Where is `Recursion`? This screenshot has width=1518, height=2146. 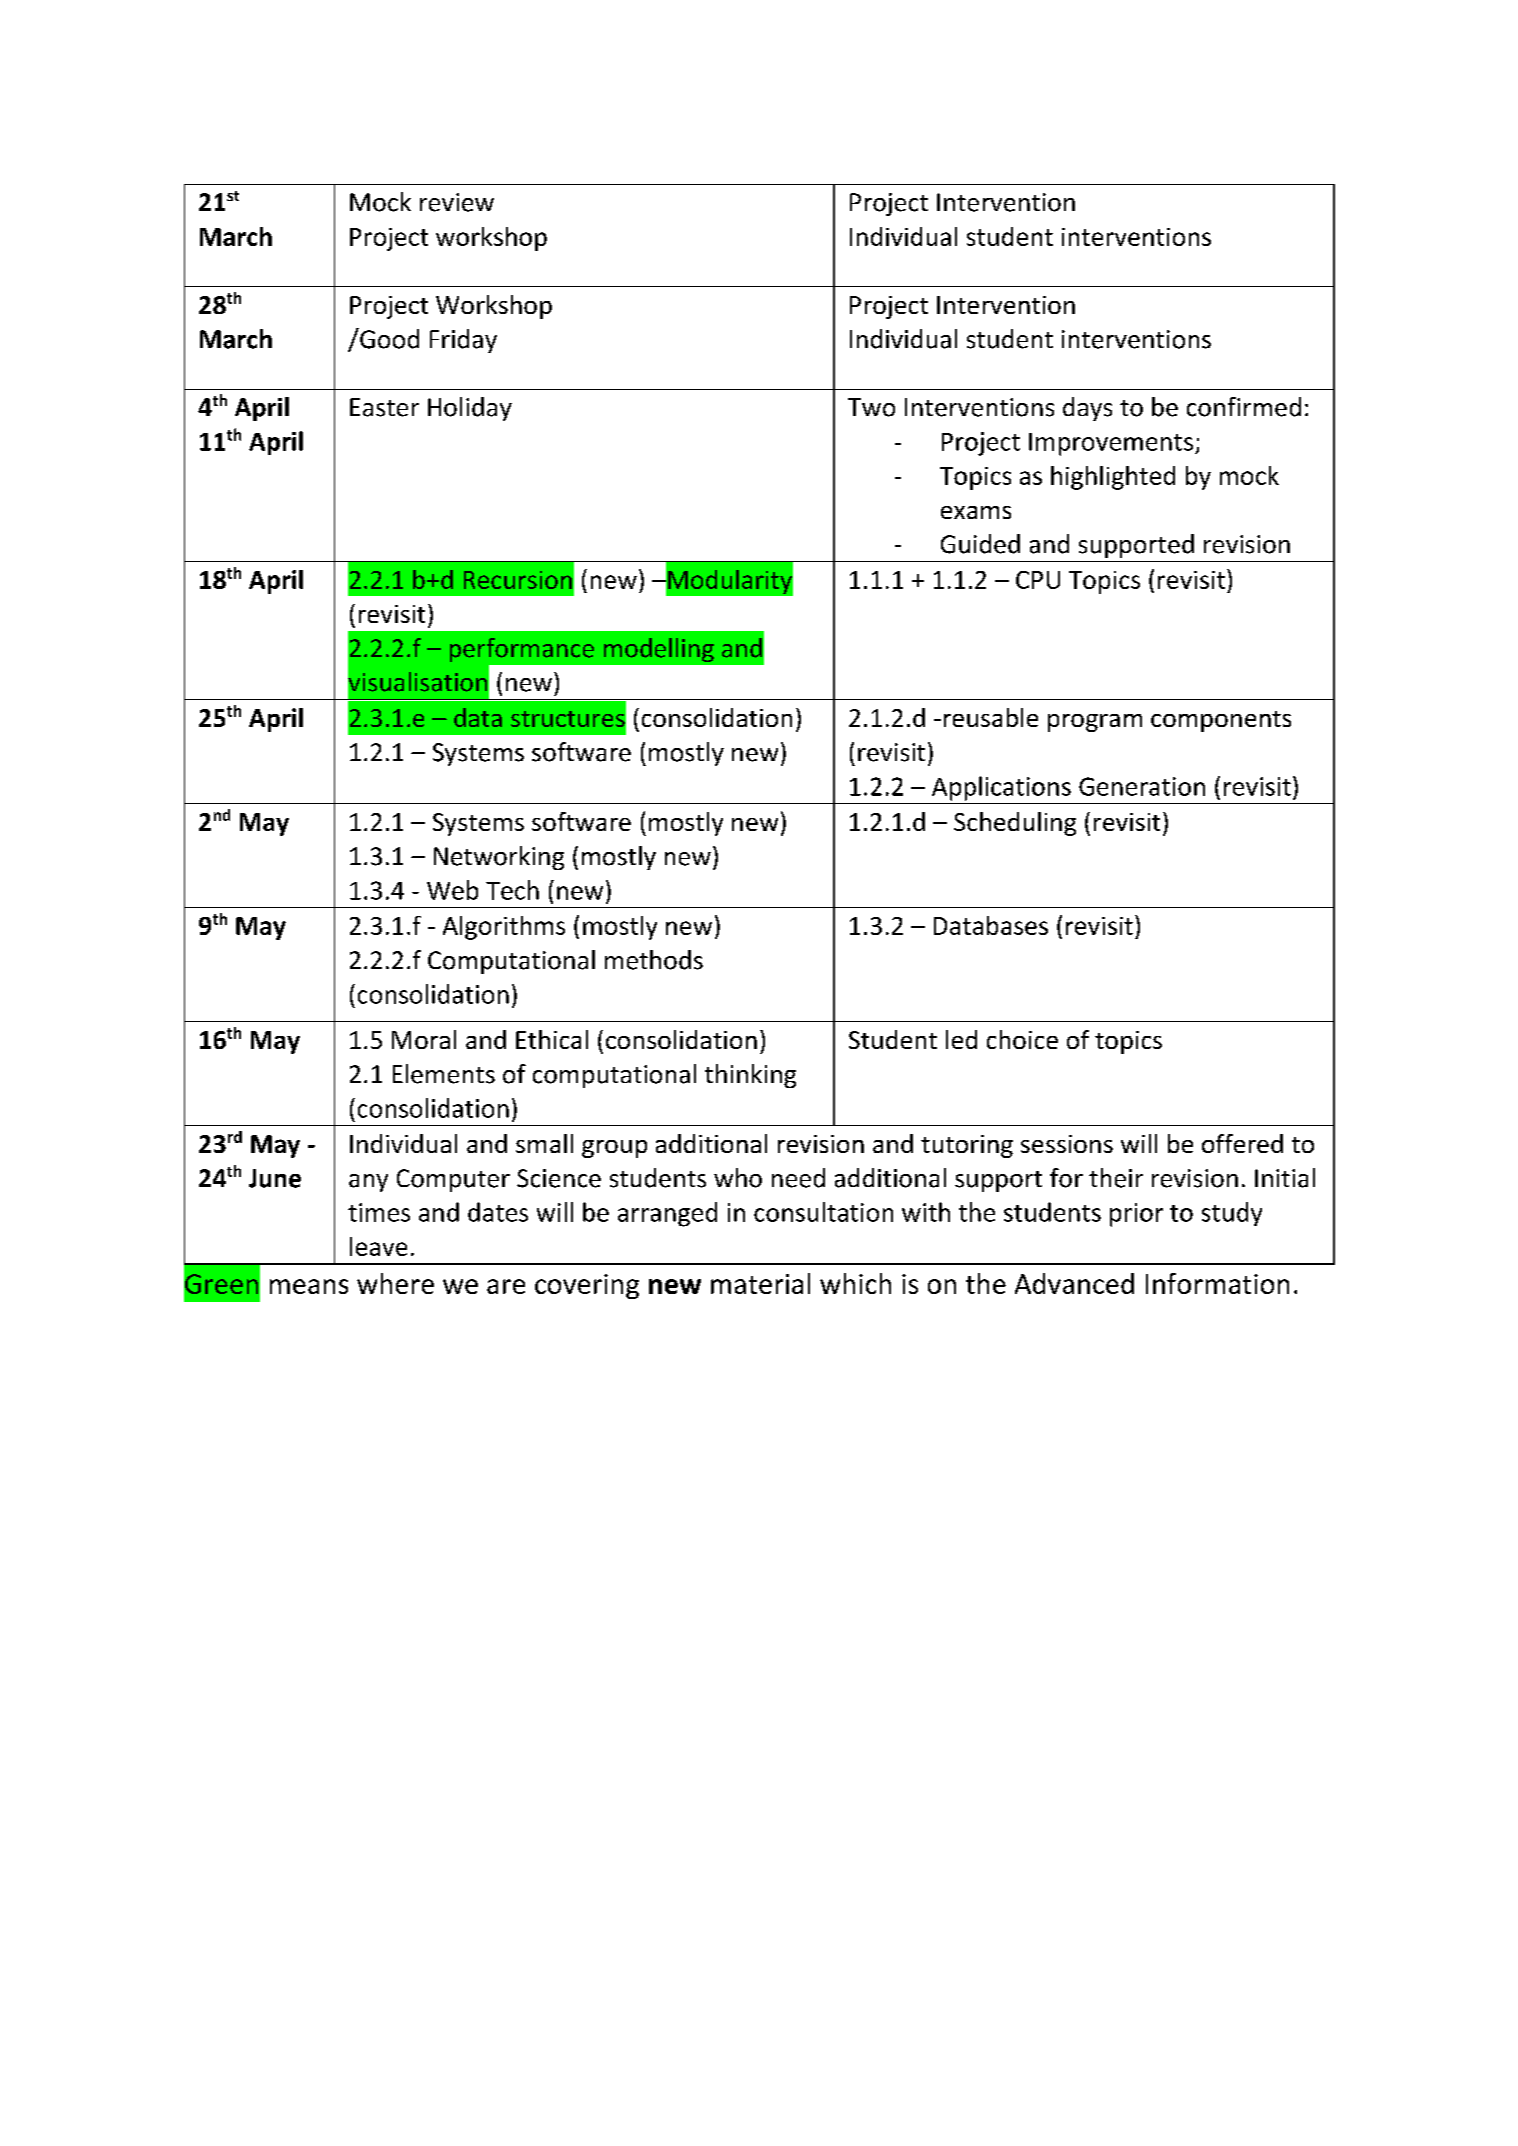
Recursion is located at coordinates (518, 580).
